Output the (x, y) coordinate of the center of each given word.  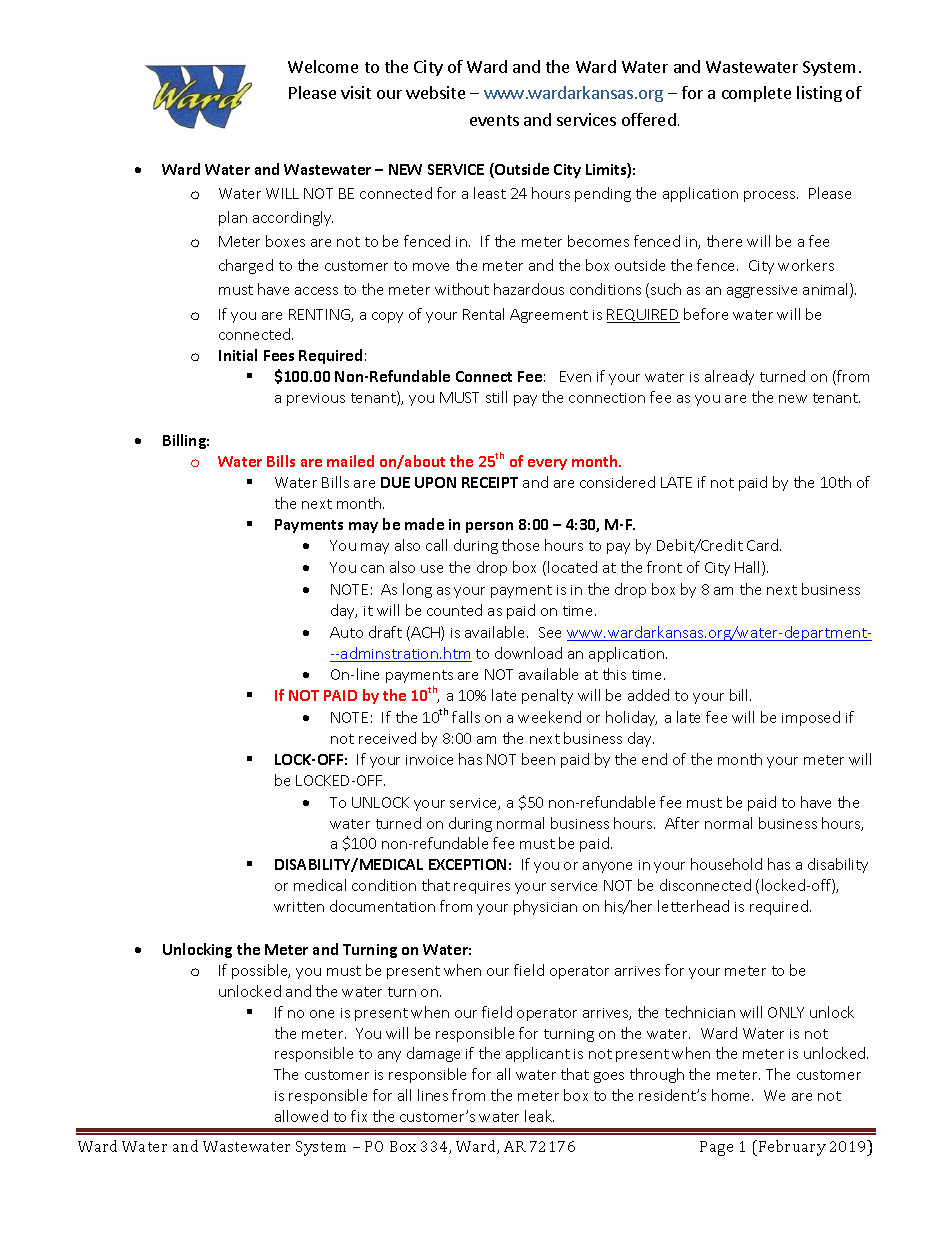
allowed (301, 1116)
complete (756, 94)
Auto (346, 632)
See (550, 632)
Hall (749, 568)
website (435, 92)
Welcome (323, 66)
